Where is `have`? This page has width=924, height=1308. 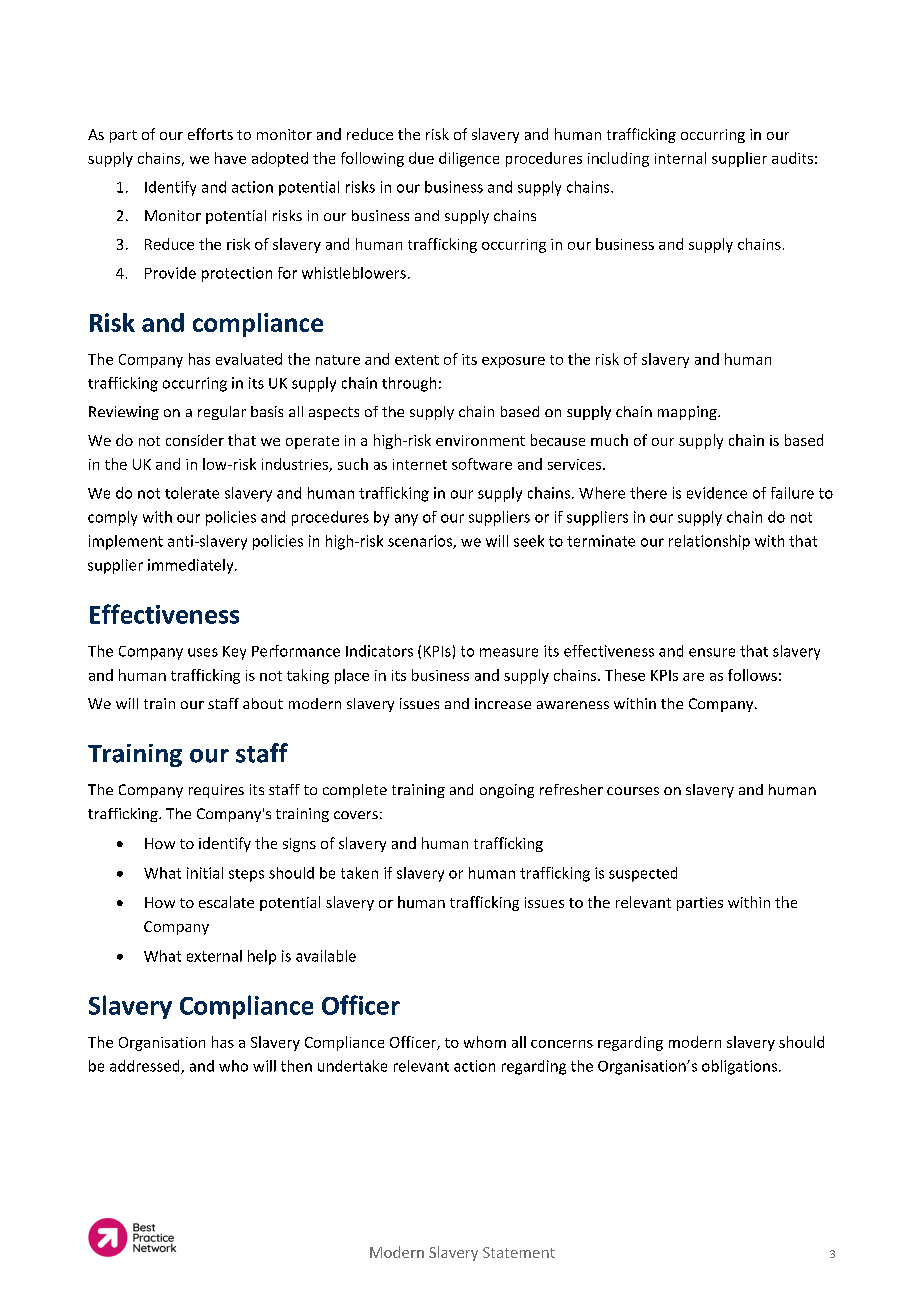 have is located at coordinates (230, 158).
